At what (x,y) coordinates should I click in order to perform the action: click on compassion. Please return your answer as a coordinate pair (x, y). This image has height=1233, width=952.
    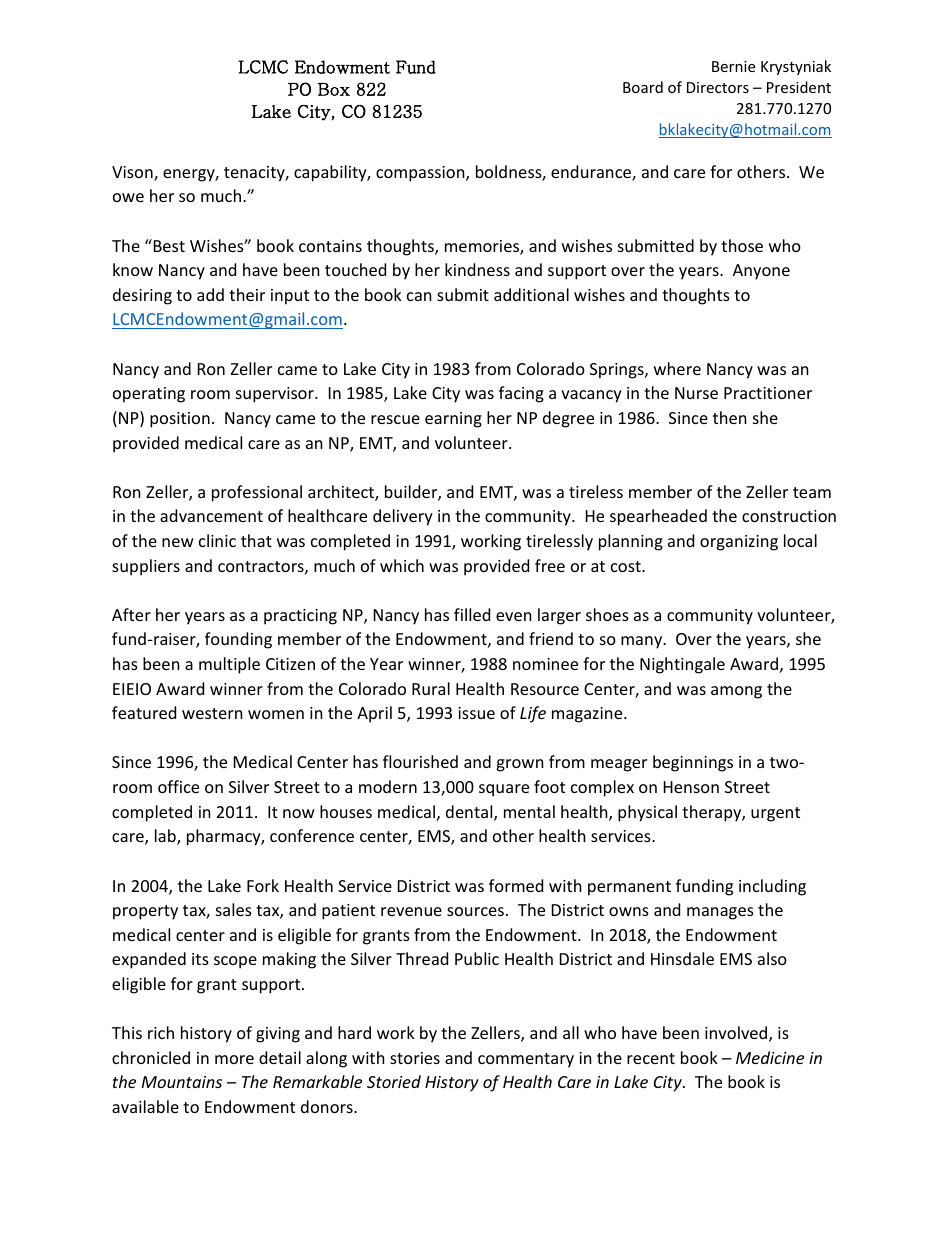
    Looking at the image, I should click on (421, 174).
